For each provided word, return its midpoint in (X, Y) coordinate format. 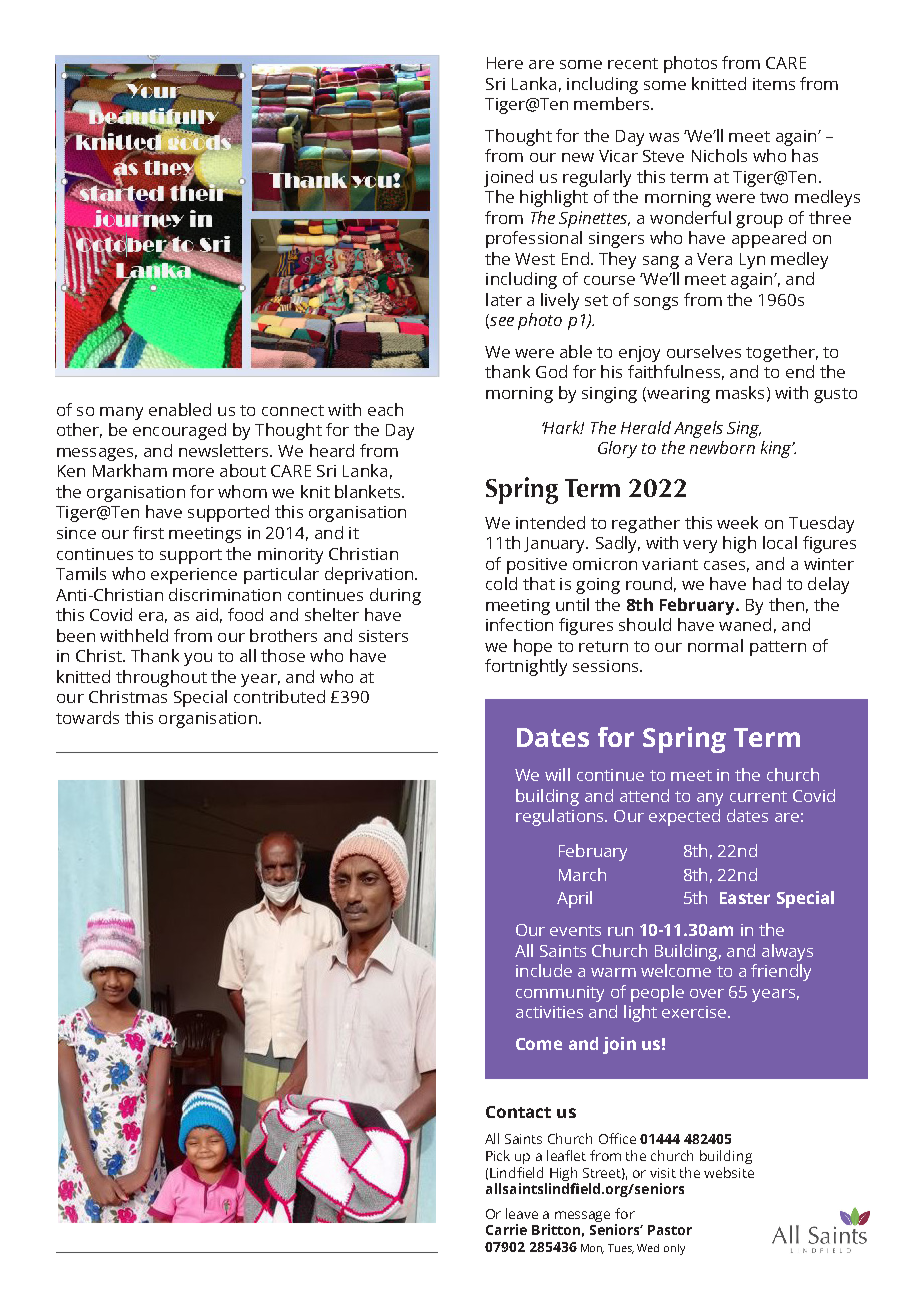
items (774, 84)
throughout (161, 678)
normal (715, 645)
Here (505, 63)
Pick (498, 1155)
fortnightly (526, 667)
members (613, 103)
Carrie (506, 1229)
